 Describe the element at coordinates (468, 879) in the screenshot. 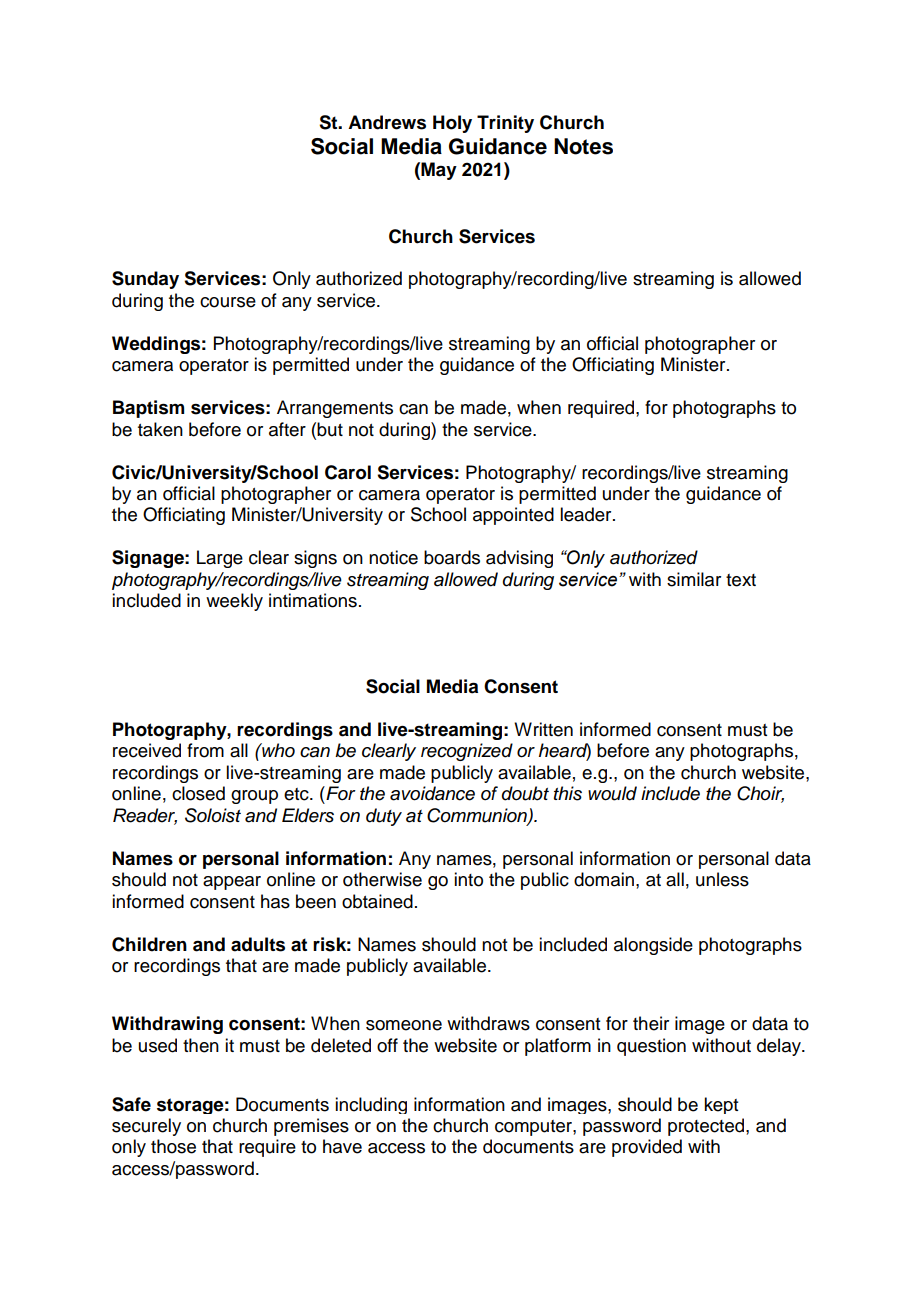

I see `into` at that location.
